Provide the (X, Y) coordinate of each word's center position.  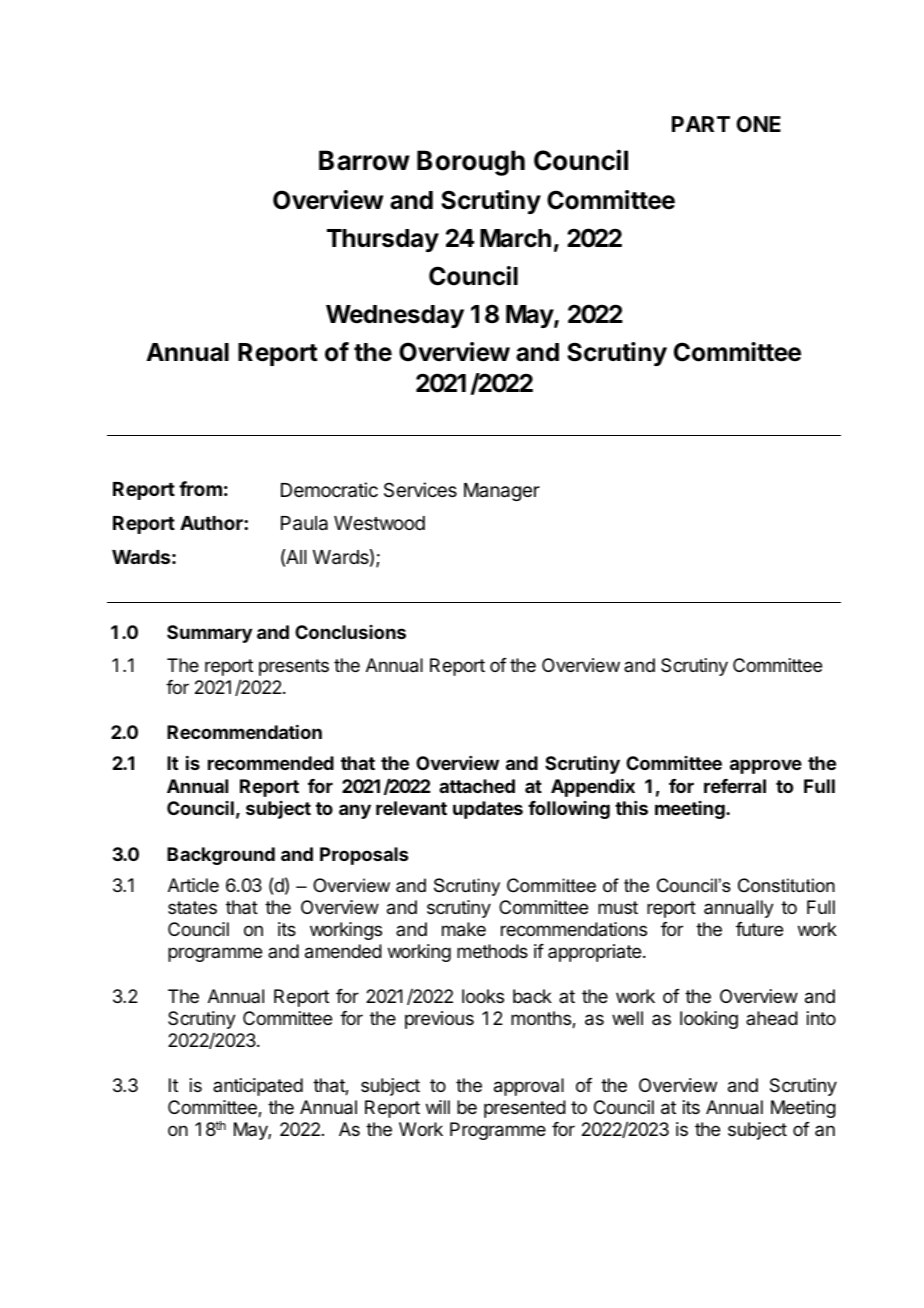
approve (766, 766)
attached (477, 786)
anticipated (258, 1087)
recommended (271, 763)
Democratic (329, 490)
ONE (758, 124)
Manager (502, 492)
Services (420, 489)
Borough (471, 163)
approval (529, 1087)
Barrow (364, 160)
